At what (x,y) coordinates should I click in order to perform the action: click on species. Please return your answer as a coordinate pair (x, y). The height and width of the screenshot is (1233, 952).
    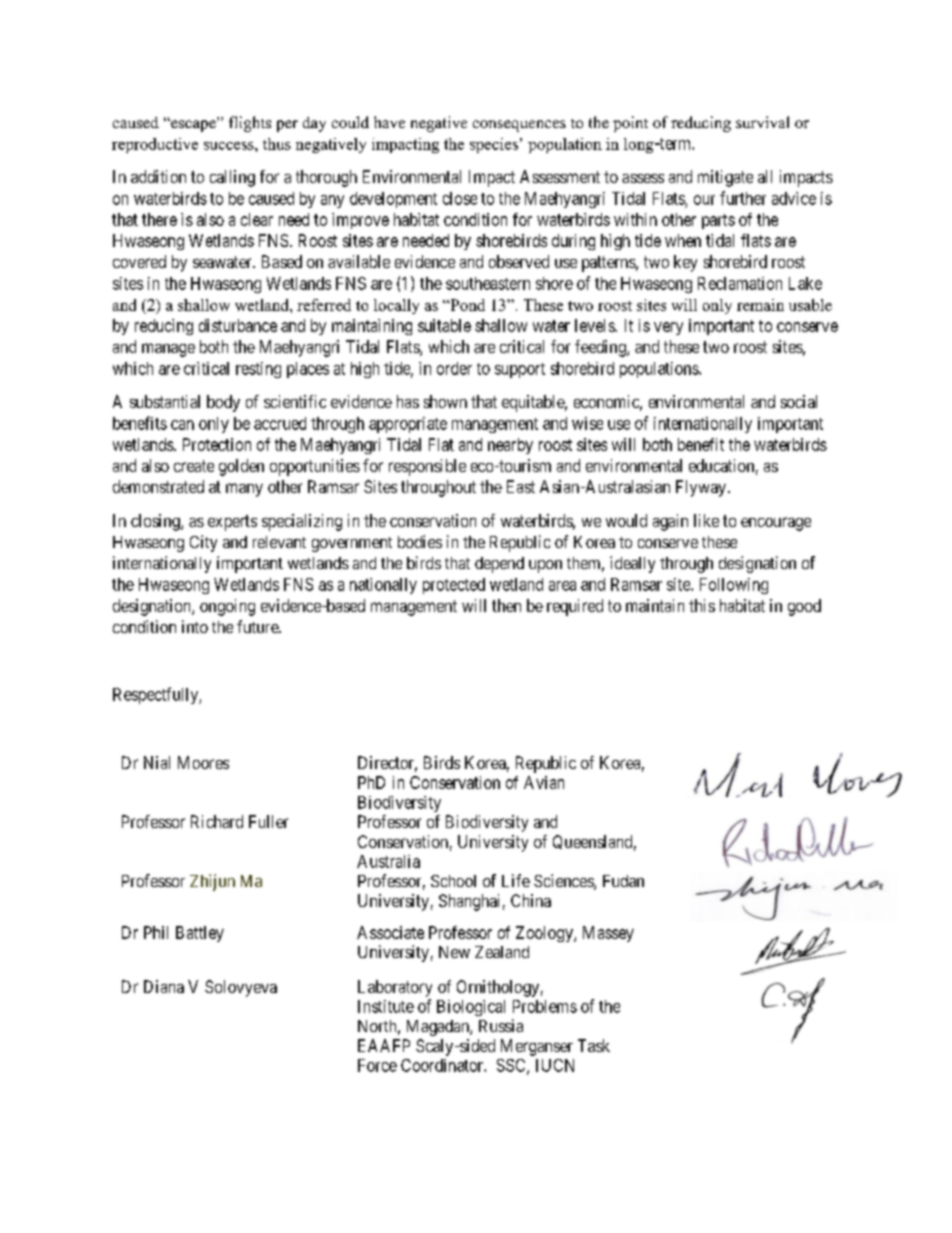
    Looking at the image, I should click on (494, 145).
